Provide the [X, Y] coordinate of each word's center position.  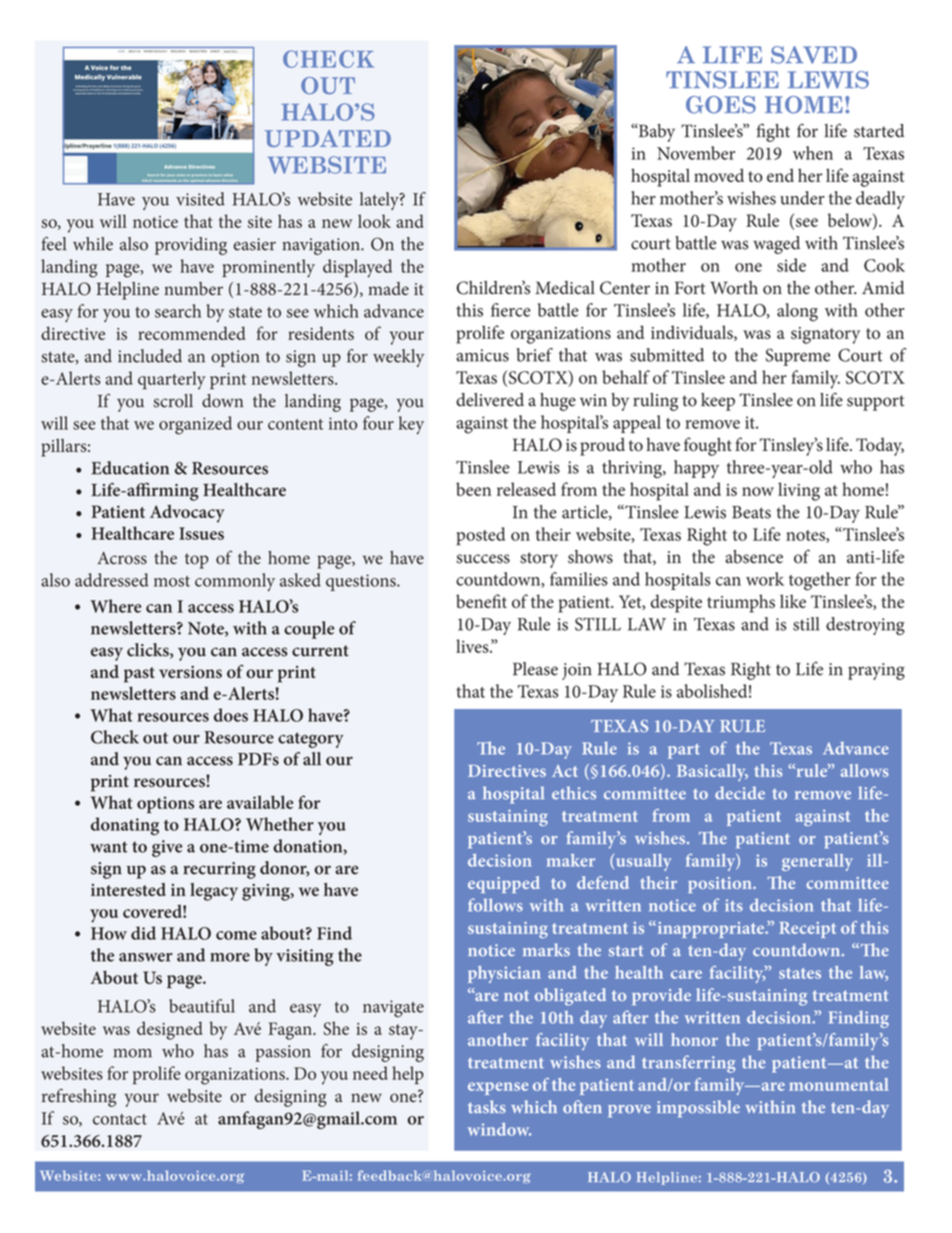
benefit [481, 601]
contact [120, 1119]
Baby [655, 133]
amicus [482, 355]
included [150, 356]
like [793, 601]
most [172, 581]
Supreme [797, 357]
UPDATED [328, 138]
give [167, 848]
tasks [487, 1107]
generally [817, 862]
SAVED [814, 55]
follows [495, 905]
